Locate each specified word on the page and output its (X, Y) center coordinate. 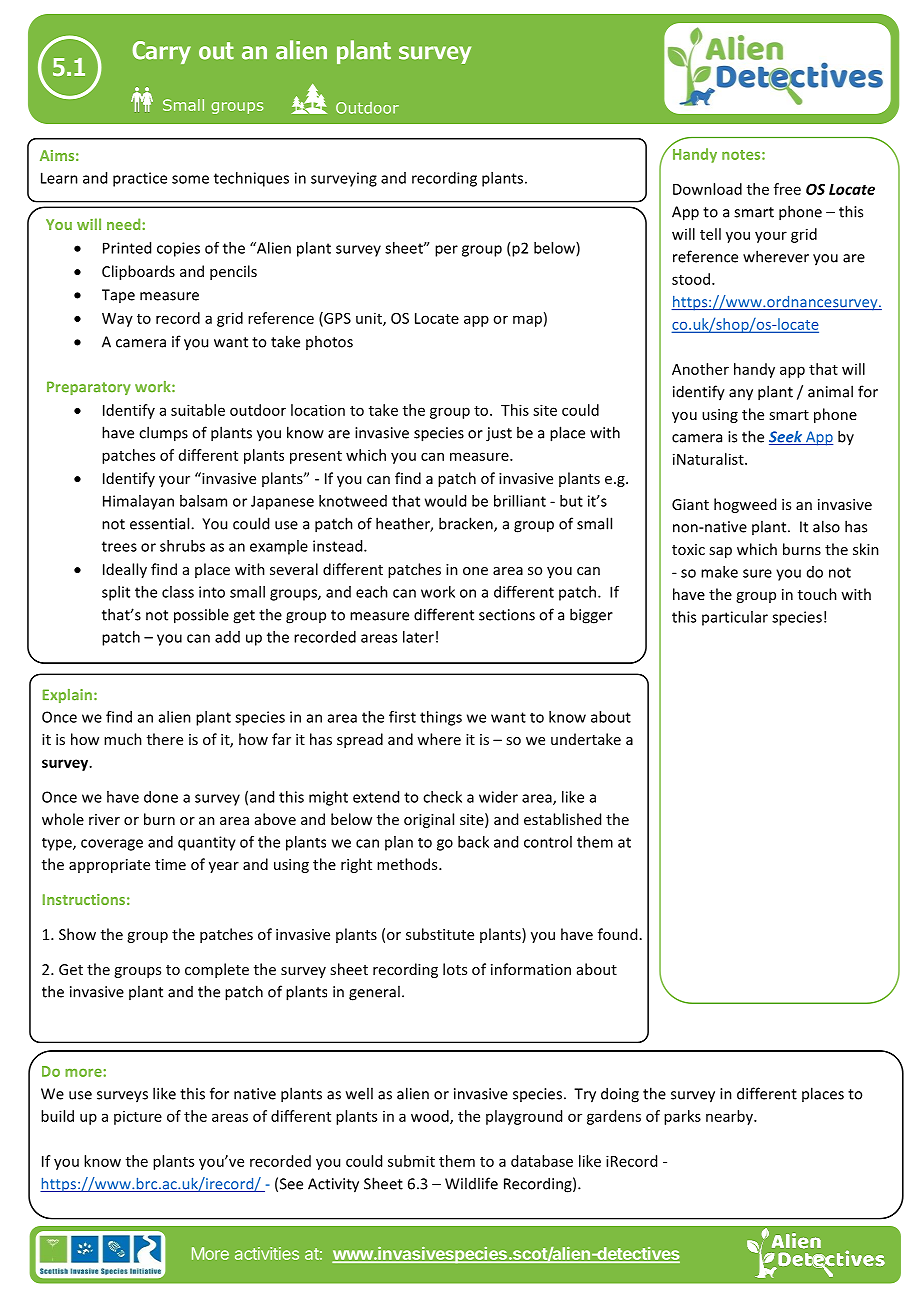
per (446, 251)
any (741, 395)
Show (77, 934)
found (617, 934)
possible (201, 616)
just (499, 434)
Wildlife (471, 1183)
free (787, 189)
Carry (161, 52)
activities (267, 1253)
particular (735, 618)
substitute (440, 934)
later (418, 637)
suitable (198, 410)
